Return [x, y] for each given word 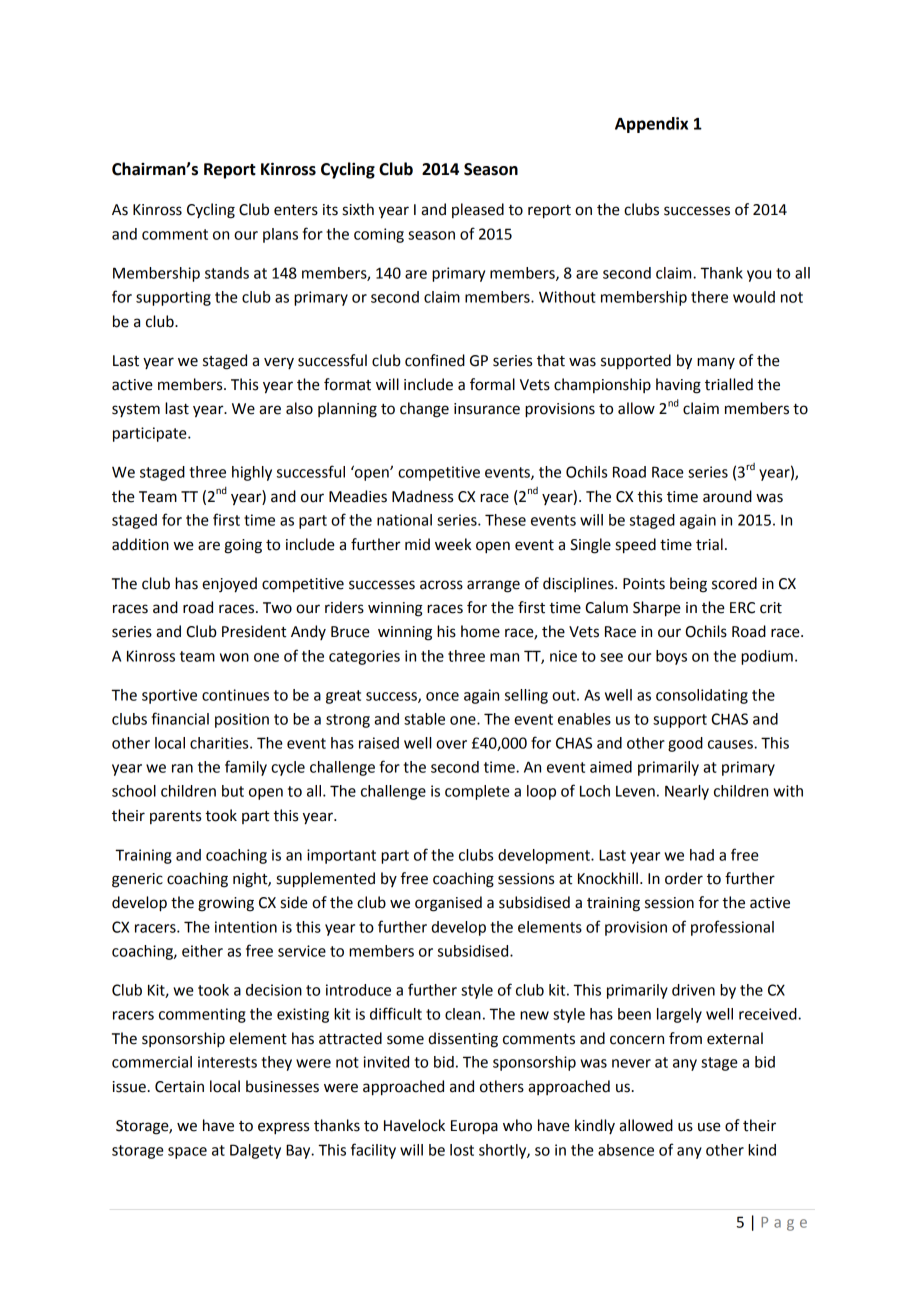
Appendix [651, 125]
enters [296, 210]
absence [626, 1150]
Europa [474, 1127]
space [187, 1153]
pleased [478, 210]
